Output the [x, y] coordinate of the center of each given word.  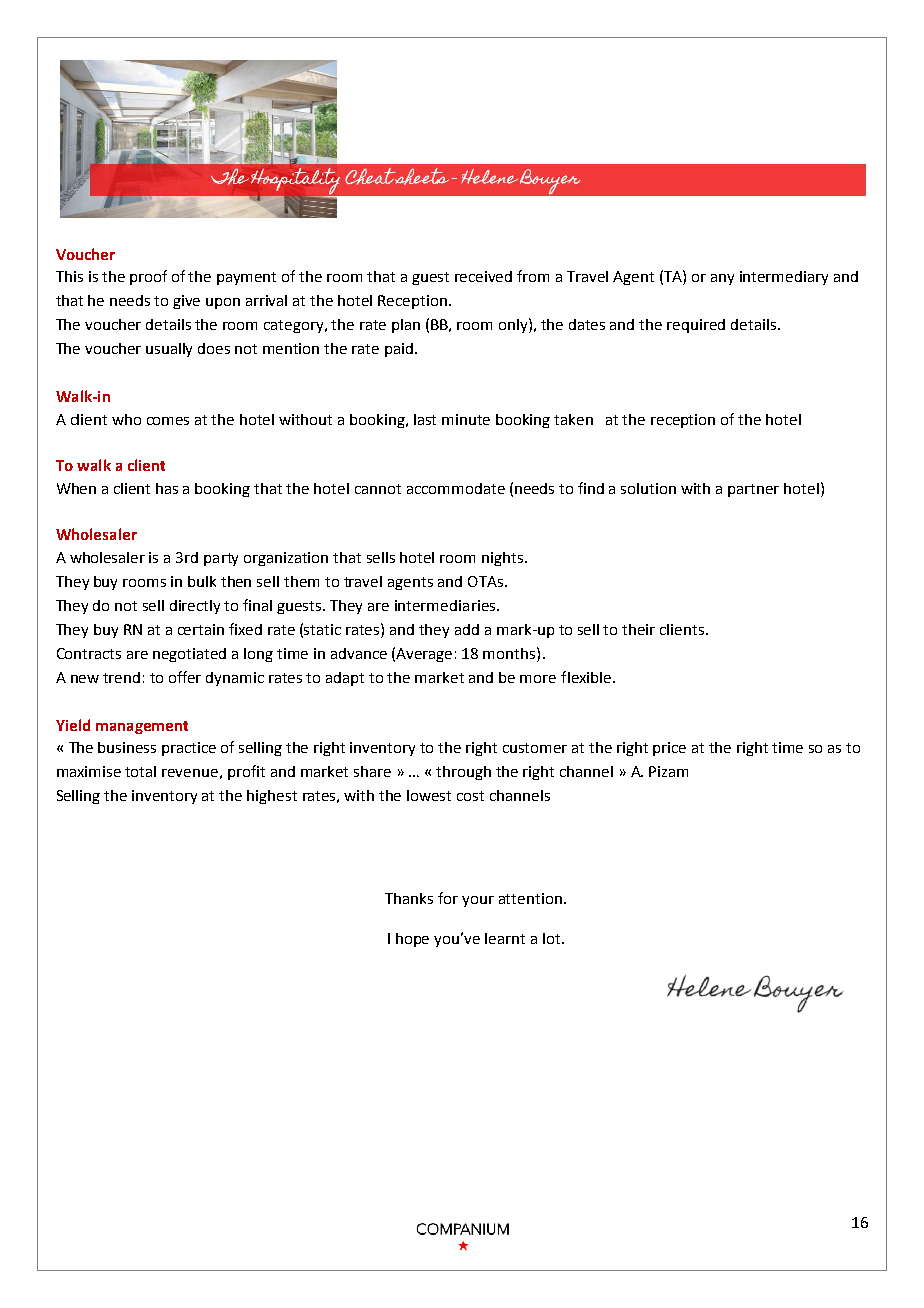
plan [406, 326]
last [425, 419]
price [669, 749]
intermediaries [445, 605]
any [722, 279]
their [638, 629]
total [140, 771]
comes [168, 421]
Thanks [409, 898]
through [463, 773]
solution [648, 488]
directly [195, 607]
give [186, 302]
